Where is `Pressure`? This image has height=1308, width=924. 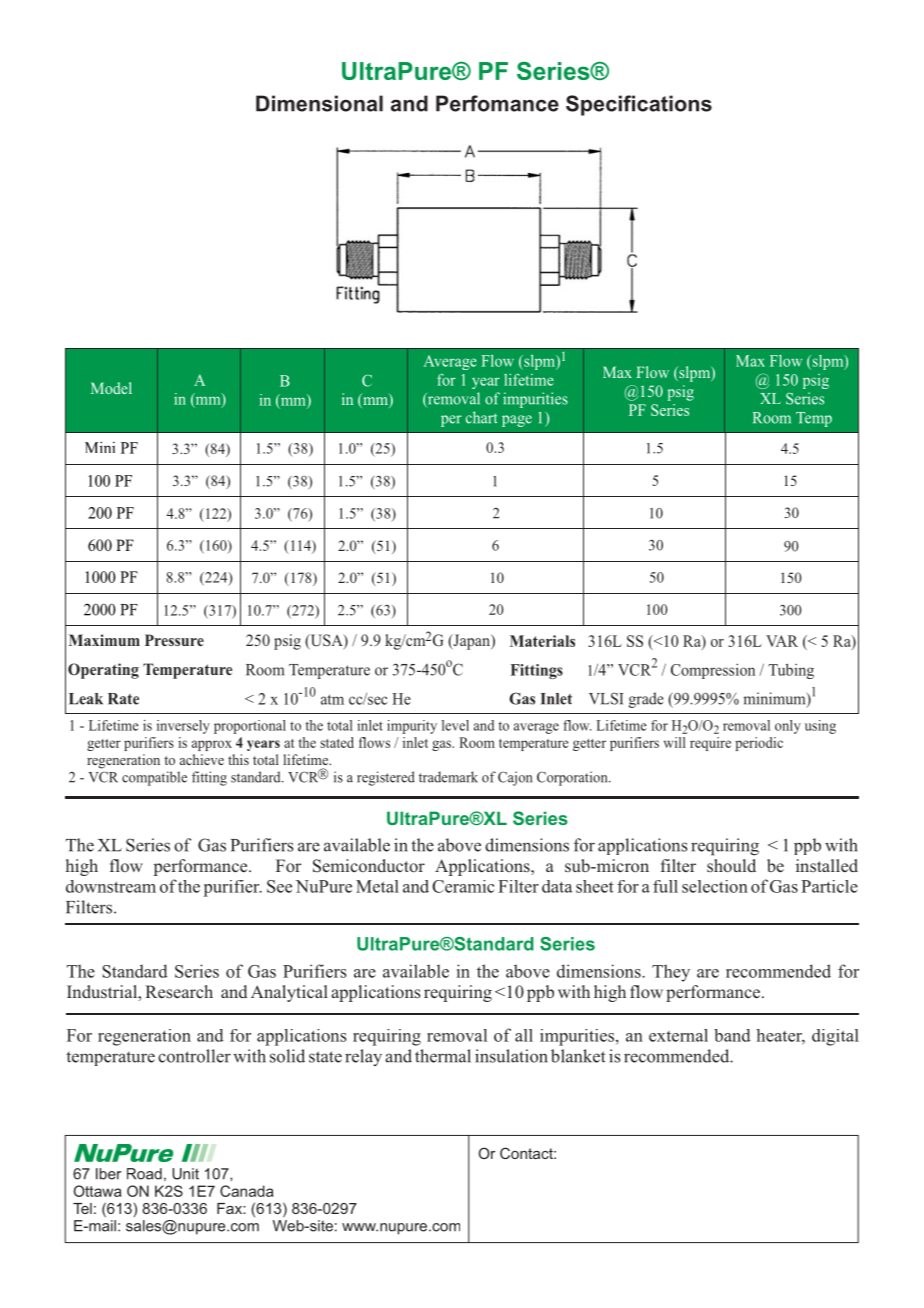
Pressure is located at coordinates (174, 640).
